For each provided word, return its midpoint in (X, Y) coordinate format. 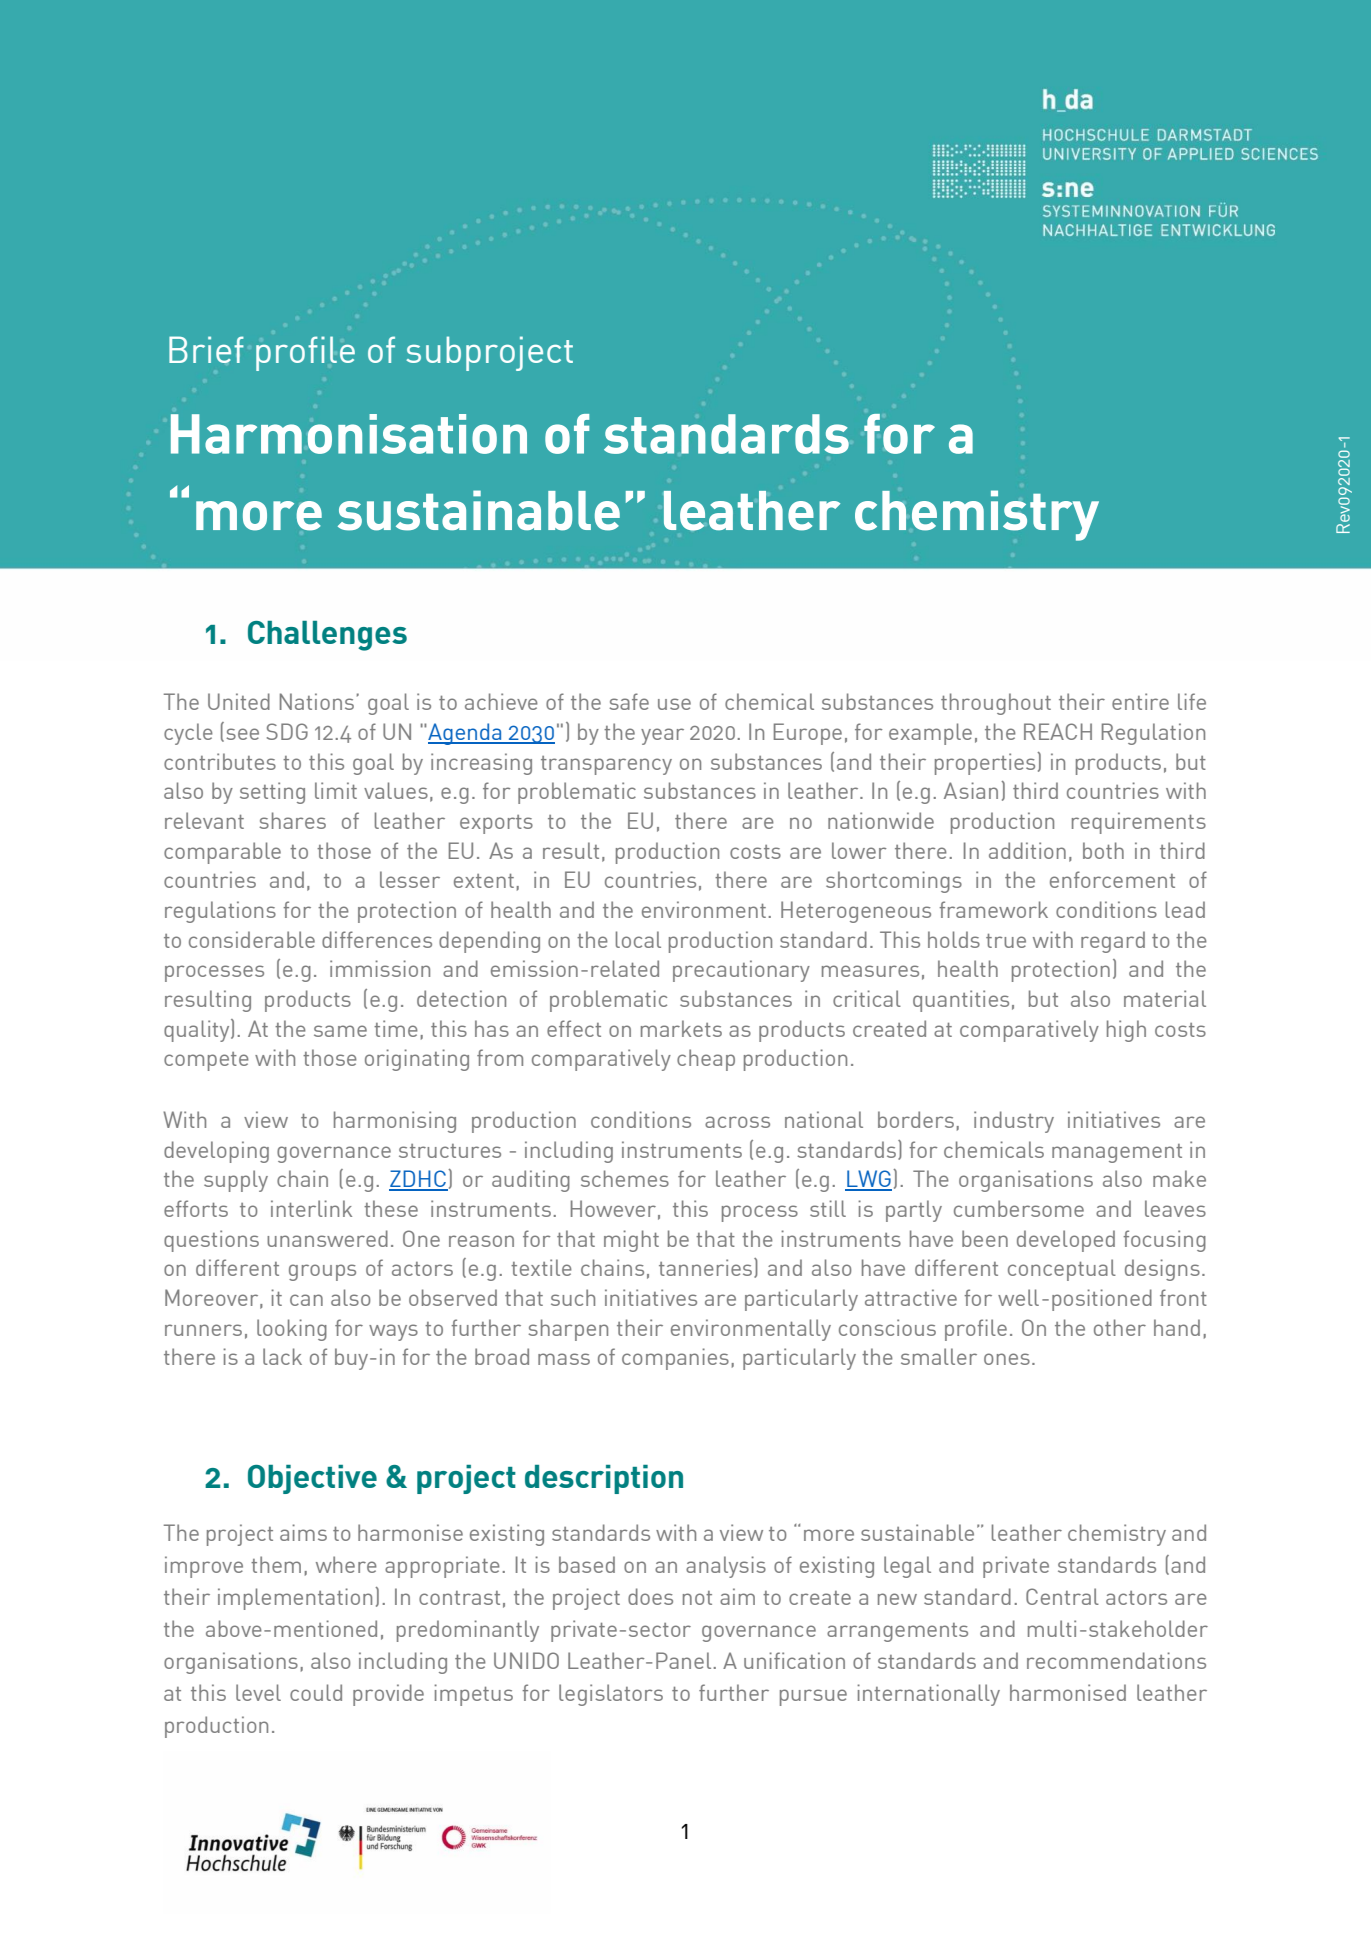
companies (675, 1359)
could (316, 1692)
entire (1140, 701)
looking (292, 1330)
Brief (206, 349)
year (662, 736)
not (697, 1598)
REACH (1058, 731)
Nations (317, 701)
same (340, 1031)
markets (681, 1028)
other (1120, 1327)
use (674, 704)
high (1126, 1031)
